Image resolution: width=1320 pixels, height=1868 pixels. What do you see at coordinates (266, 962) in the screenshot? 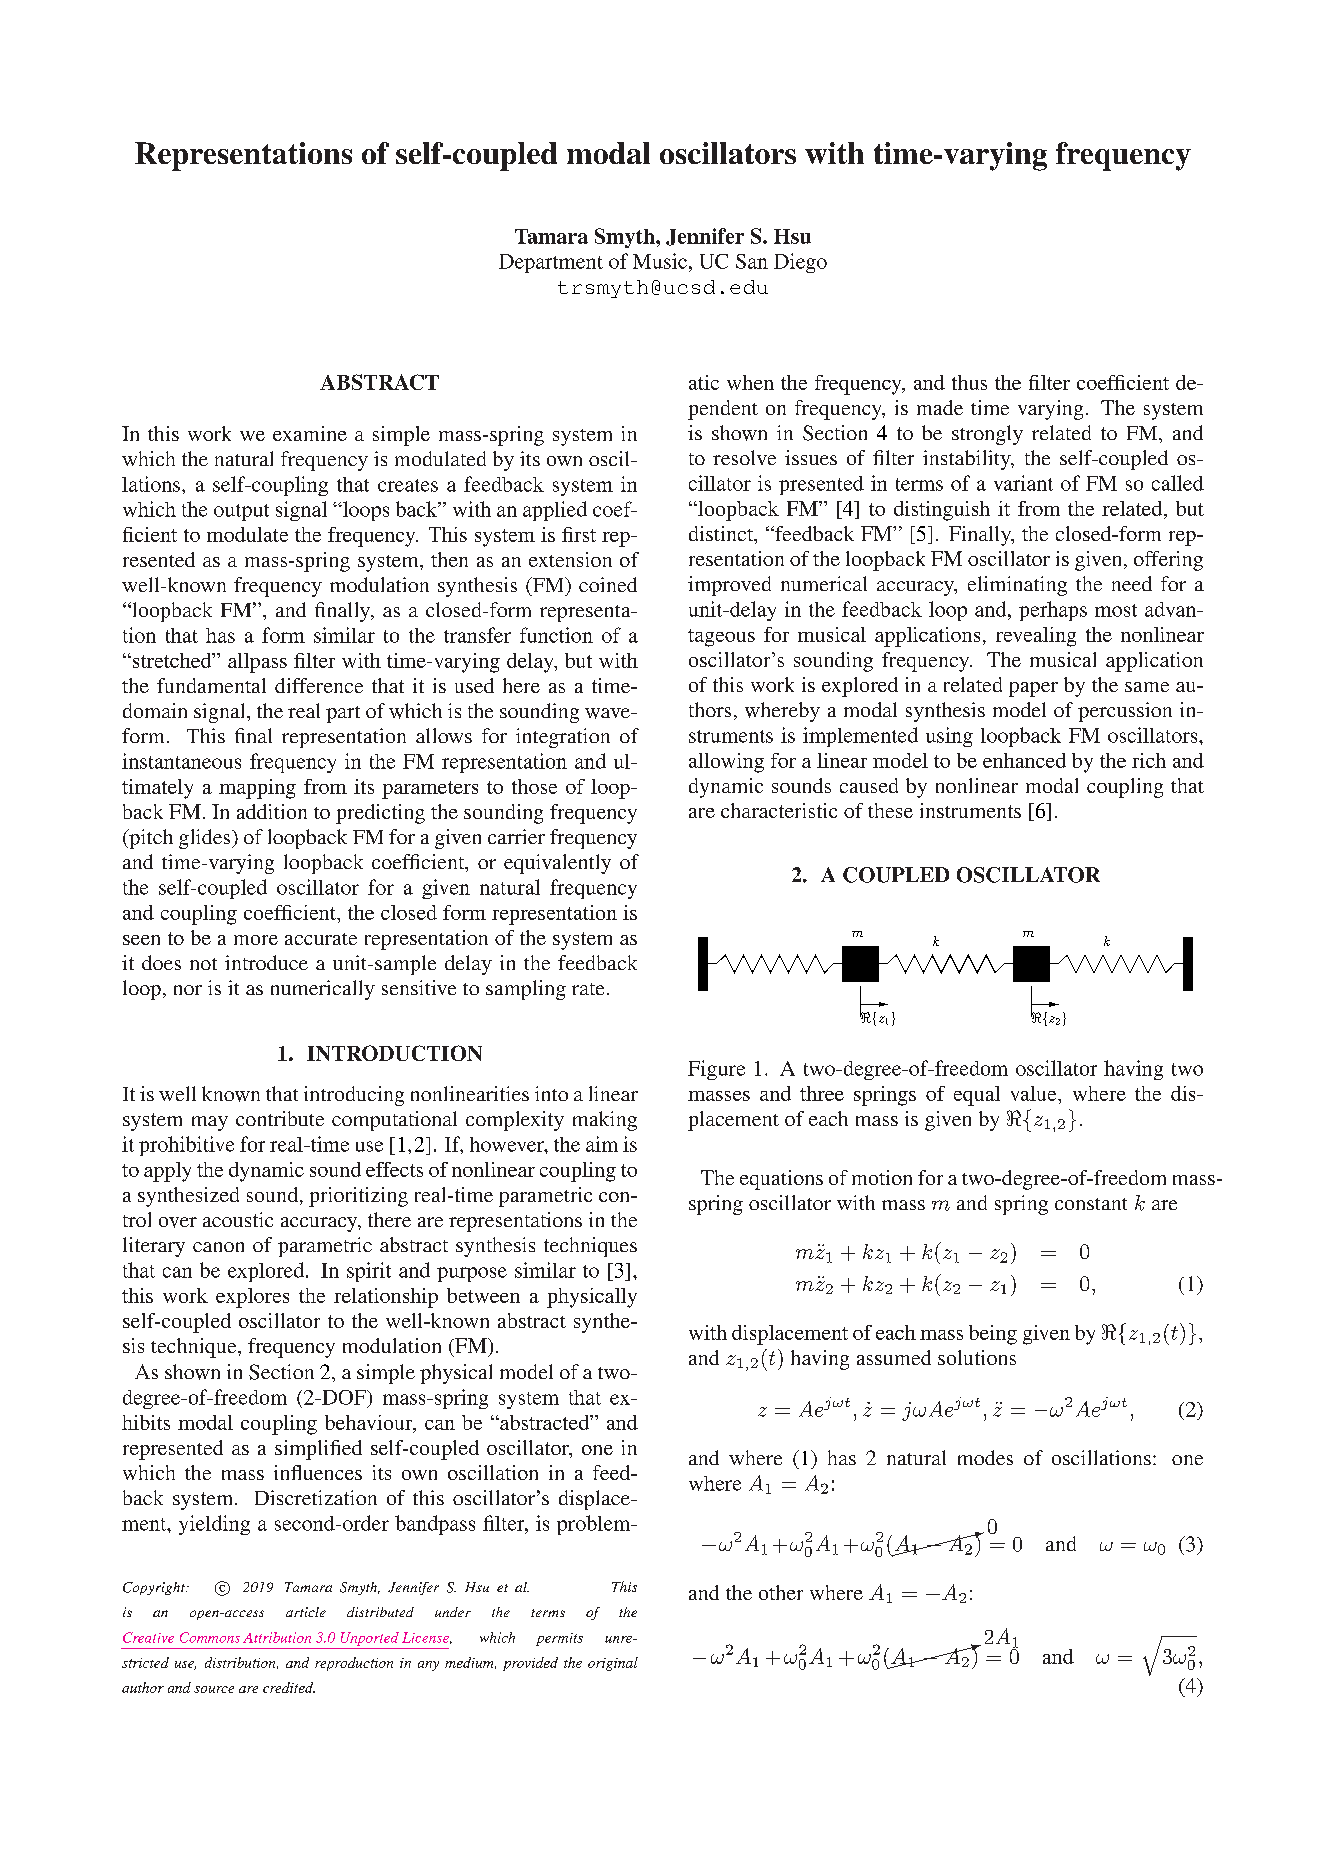
I see `introduce` at bounding box center [266, 962].
